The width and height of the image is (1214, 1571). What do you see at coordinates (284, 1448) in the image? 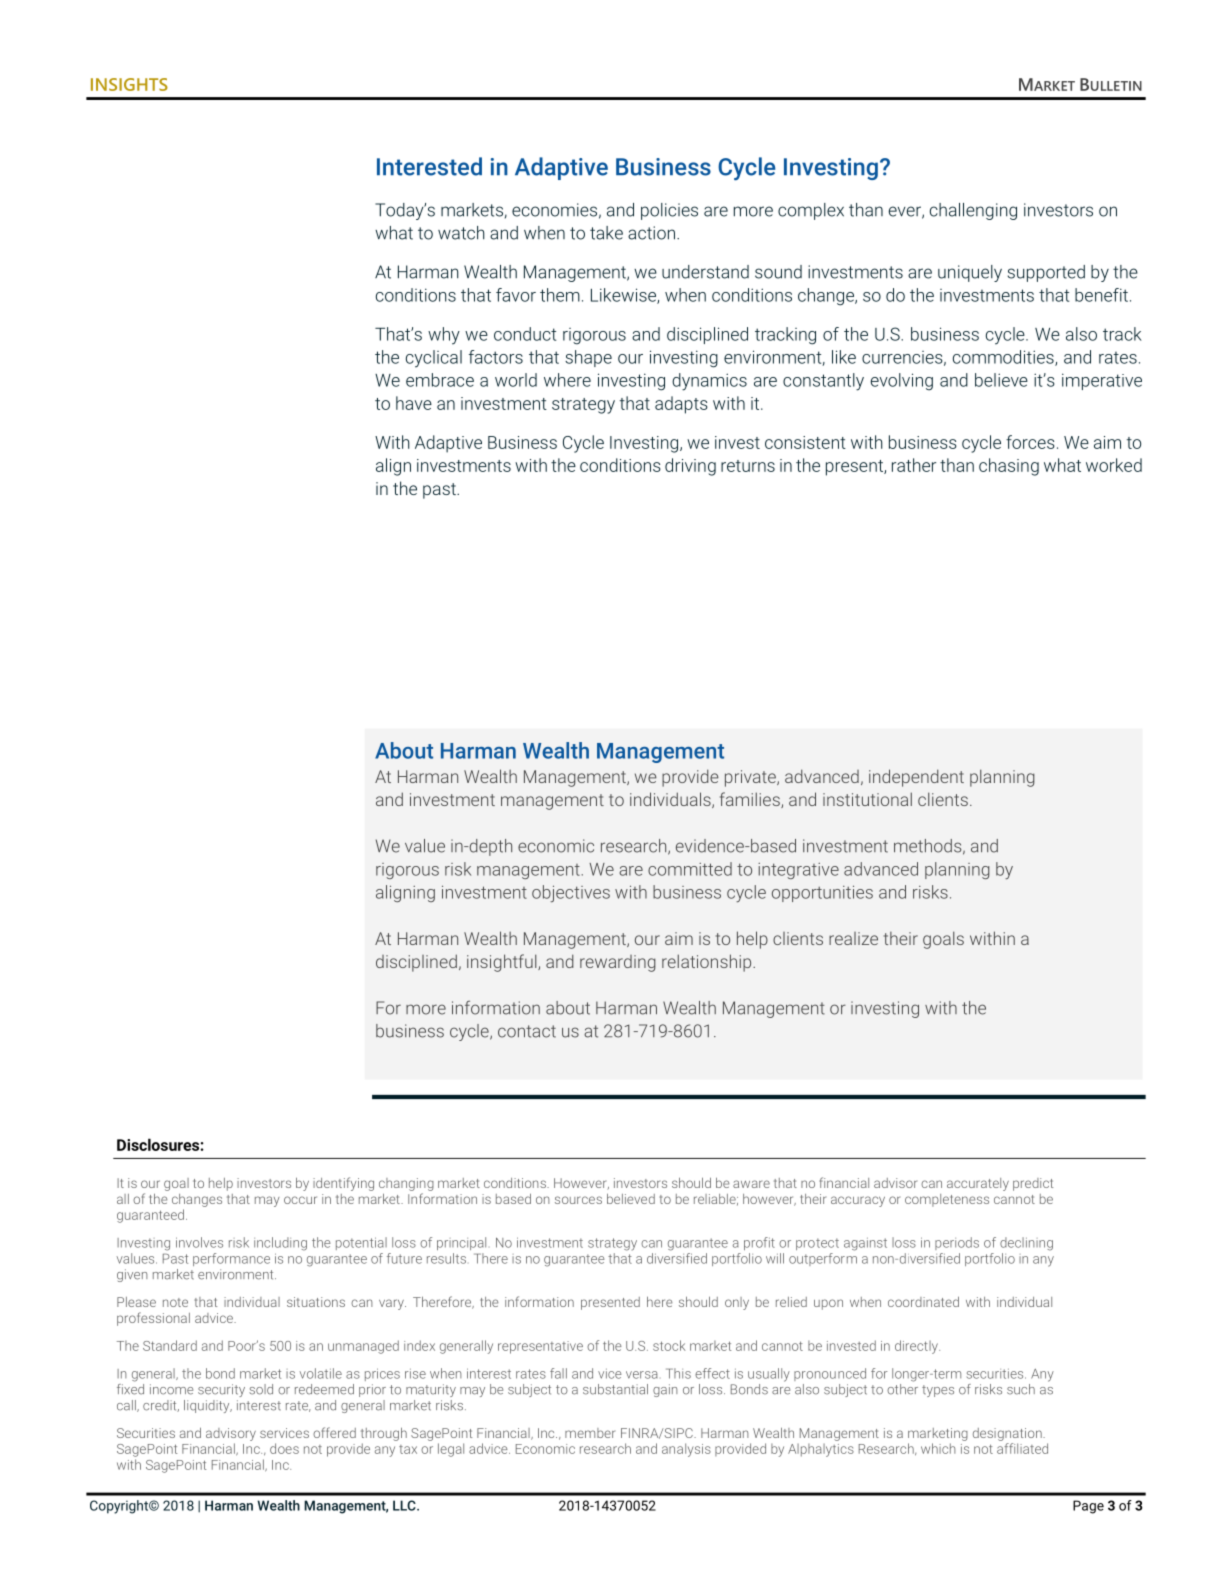
I see `does` at bounding box center [284, 1448].
